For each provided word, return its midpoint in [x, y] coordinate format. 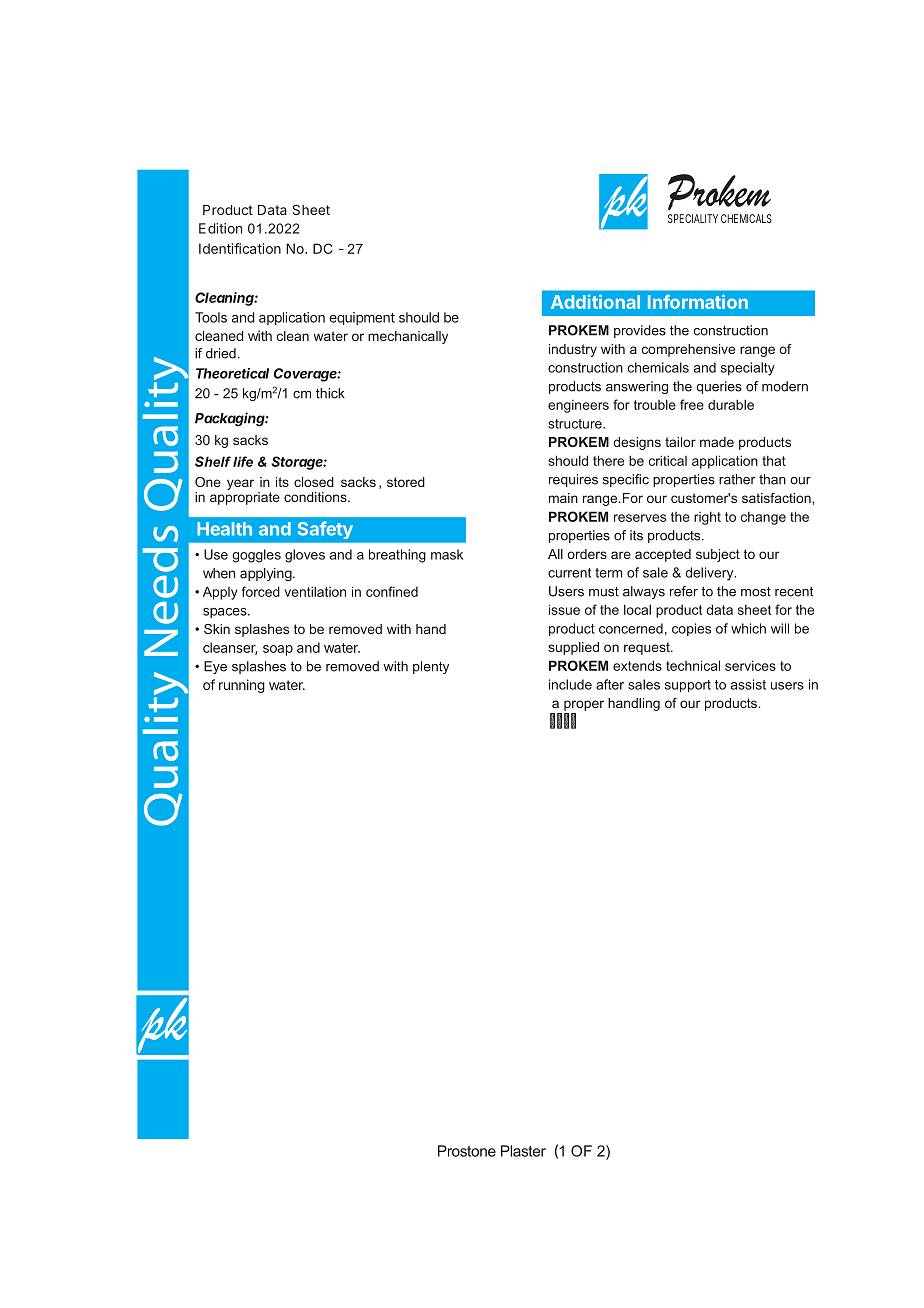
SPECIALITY [693, 218]
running [242, 686]
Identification [240, 248]
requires [573, 480]
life [243, 461]
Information [698, 301]
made [717, 442]
